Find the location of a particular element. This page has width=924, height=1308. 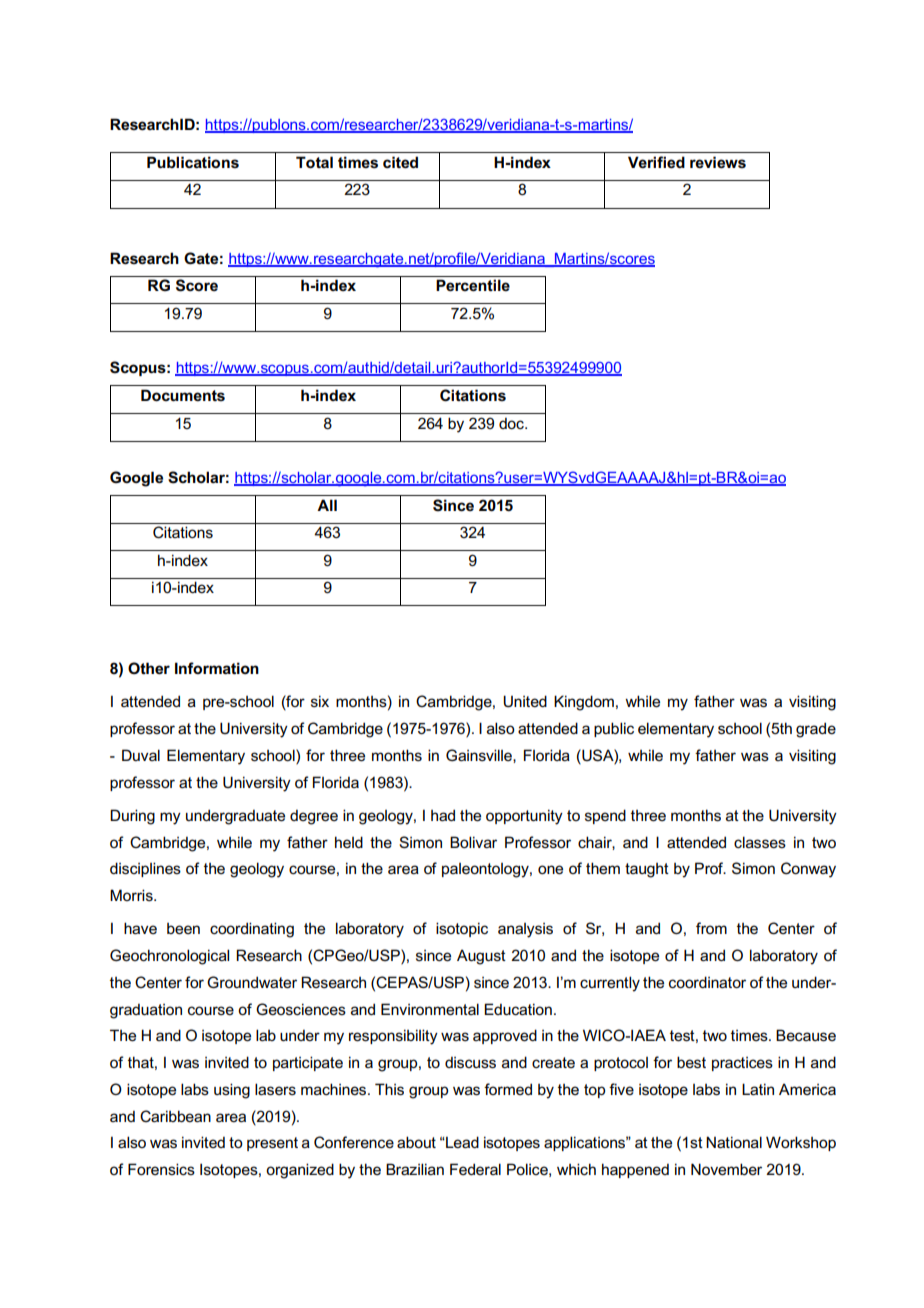

Lead is located at coordinates (461, 1142).
